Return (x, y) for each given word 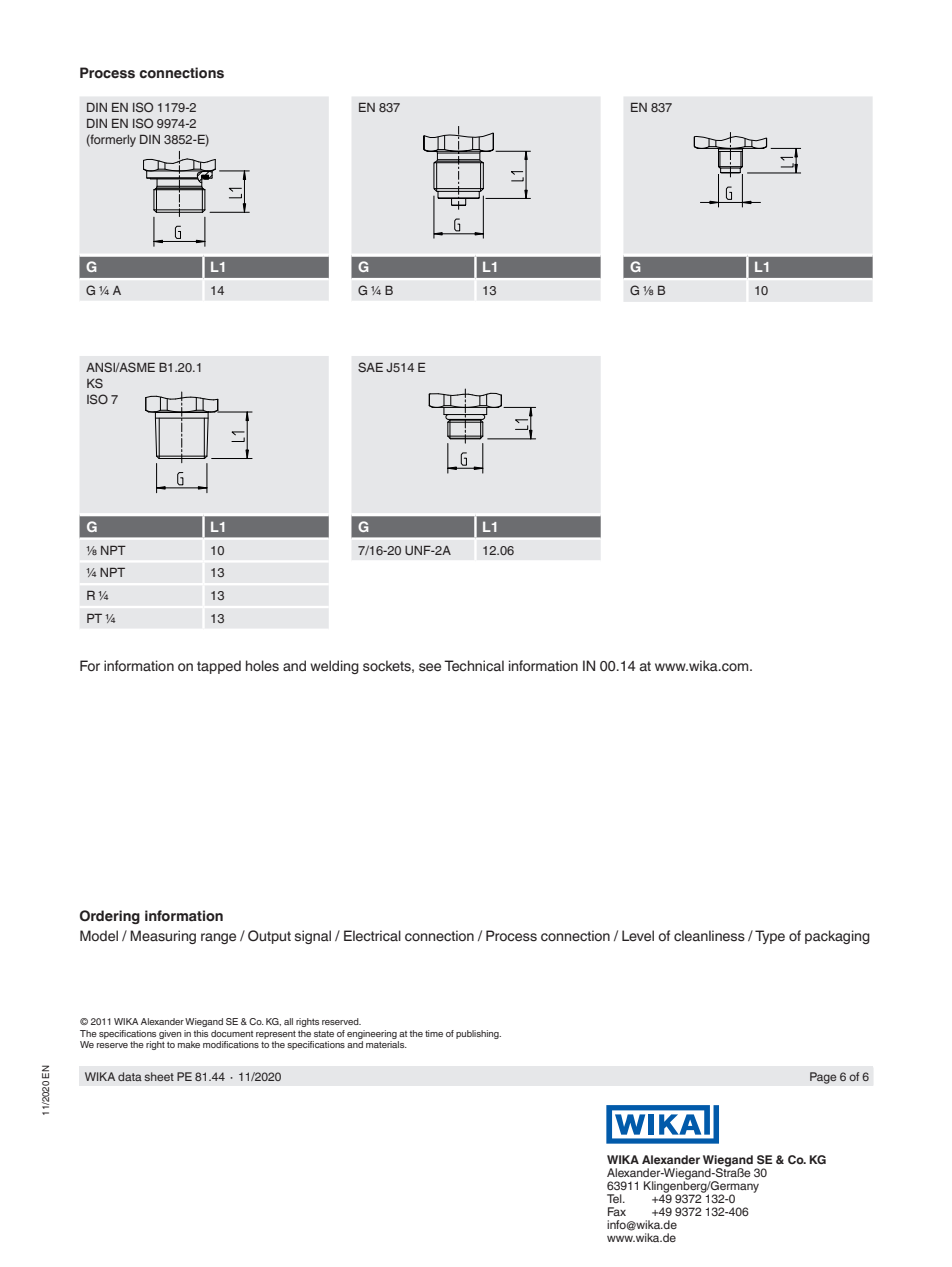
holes (262, 666)
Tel (615, 1198)
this (200, 1033)
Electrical (372, 936)
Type (770, 937)
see (430, 667)
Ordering (110, 917)
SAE (370, 367)
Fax (617, 1211)
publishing (478, 1034)
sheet (159, 1076)
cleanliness (709, 936)
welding (334, 667)
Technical (474, 665)
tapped (219, 667)
